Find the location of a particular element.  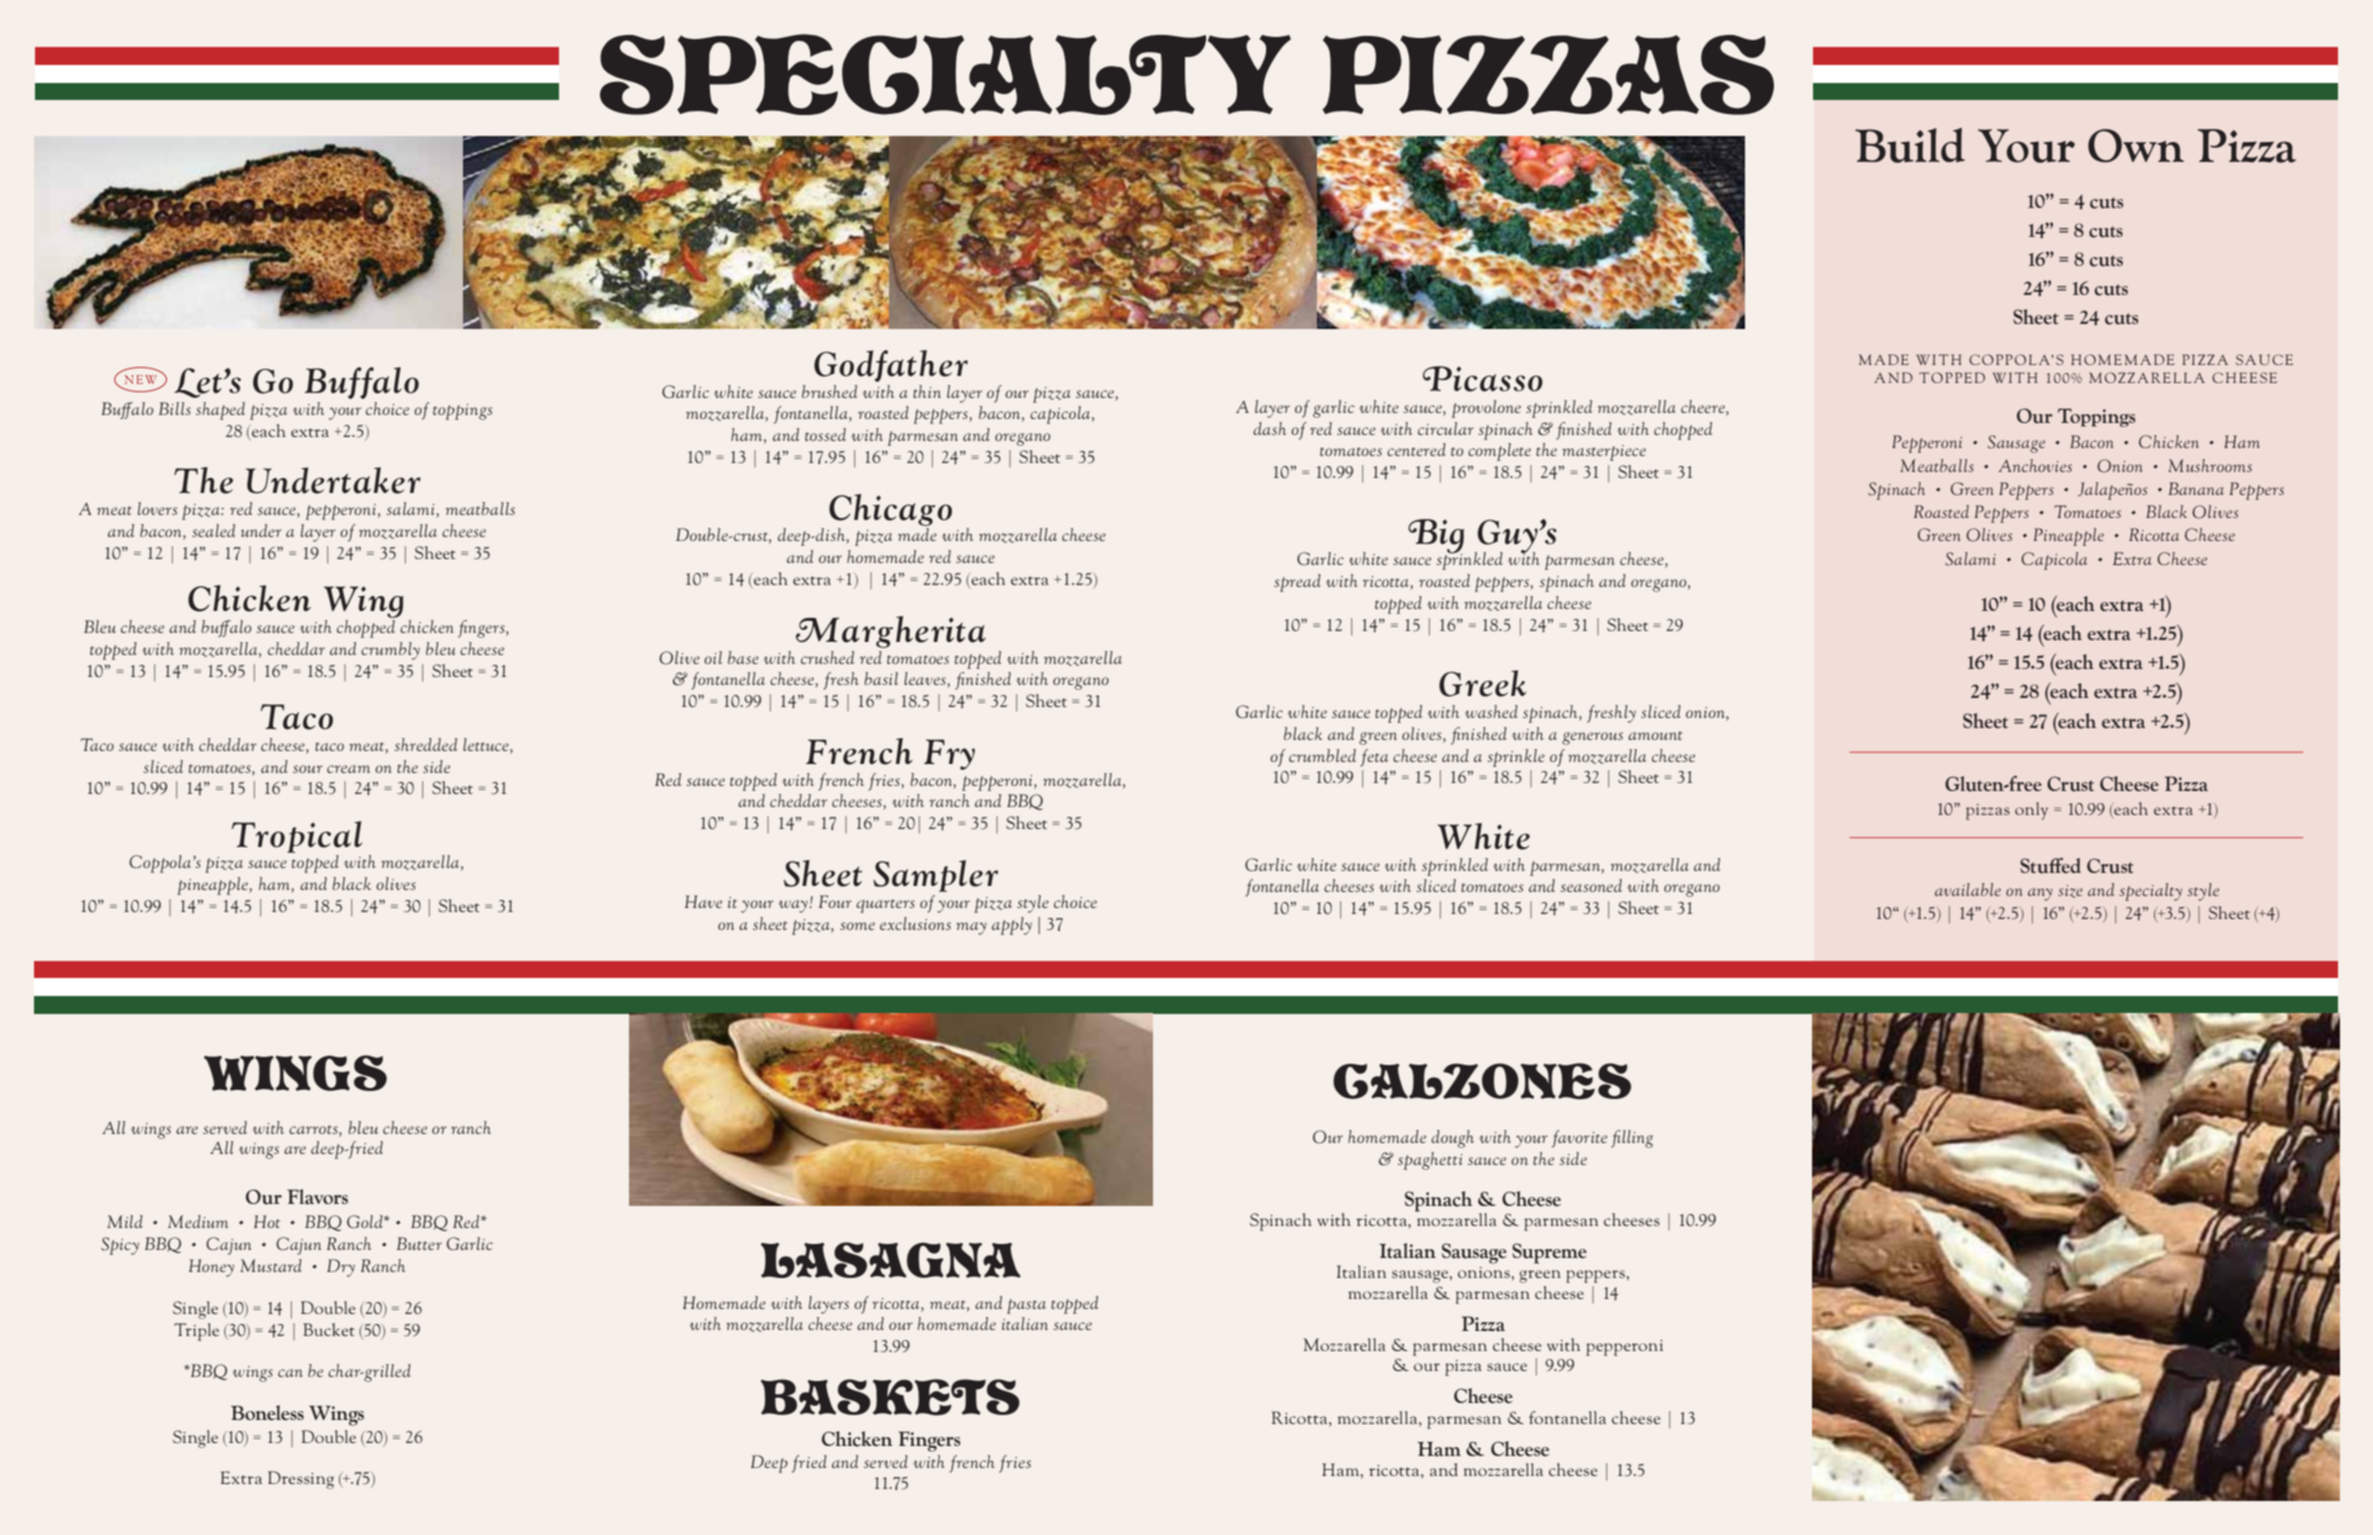

Boneless is located at coordinates (267, 1412).
